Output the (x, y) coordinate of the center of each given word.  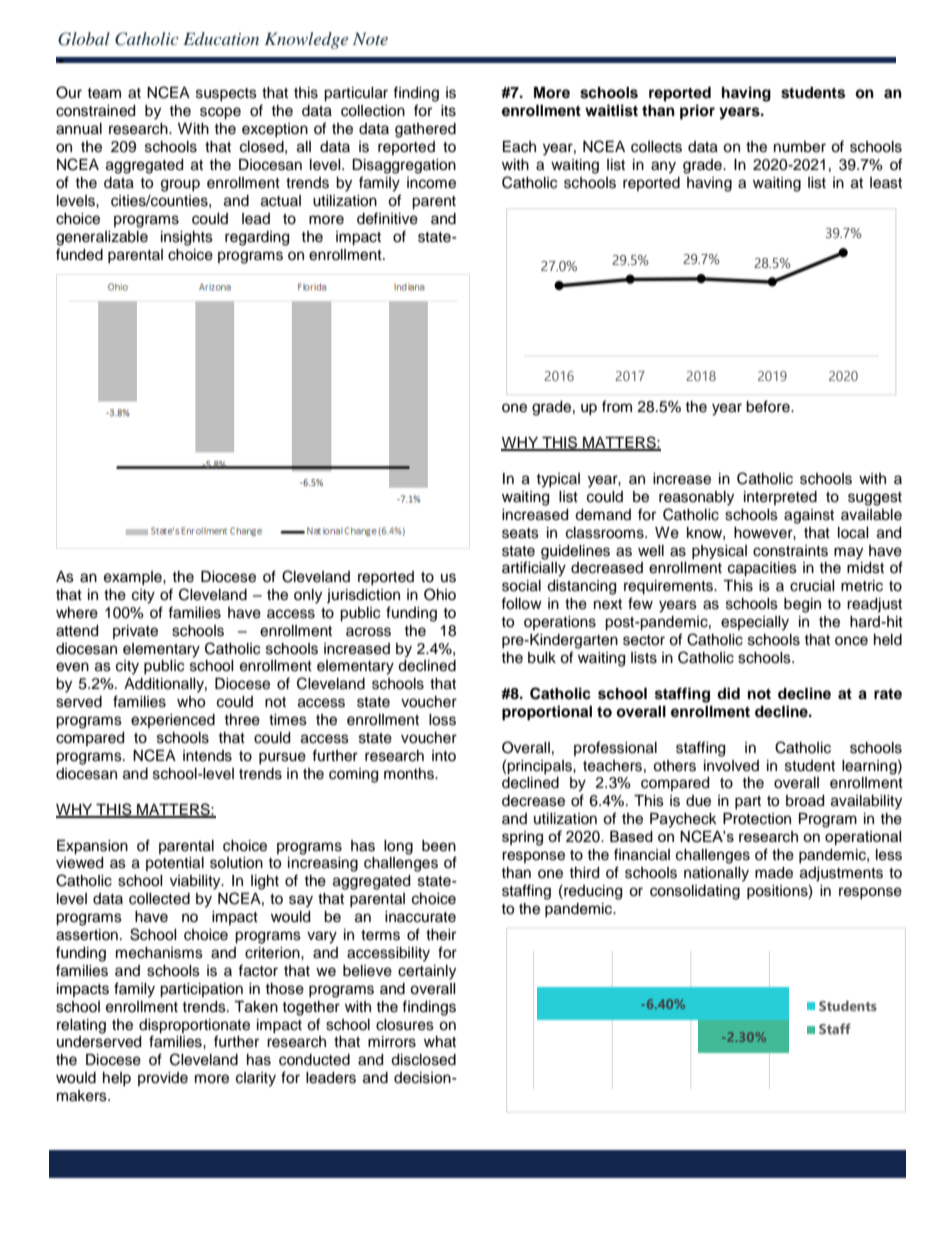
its (448, 111)
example (134, 578)
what (440, 1041)
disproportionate (194, 1026)
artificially (534, 569)
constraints (790, 551)
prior (697, 112)
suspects (226, 94)
